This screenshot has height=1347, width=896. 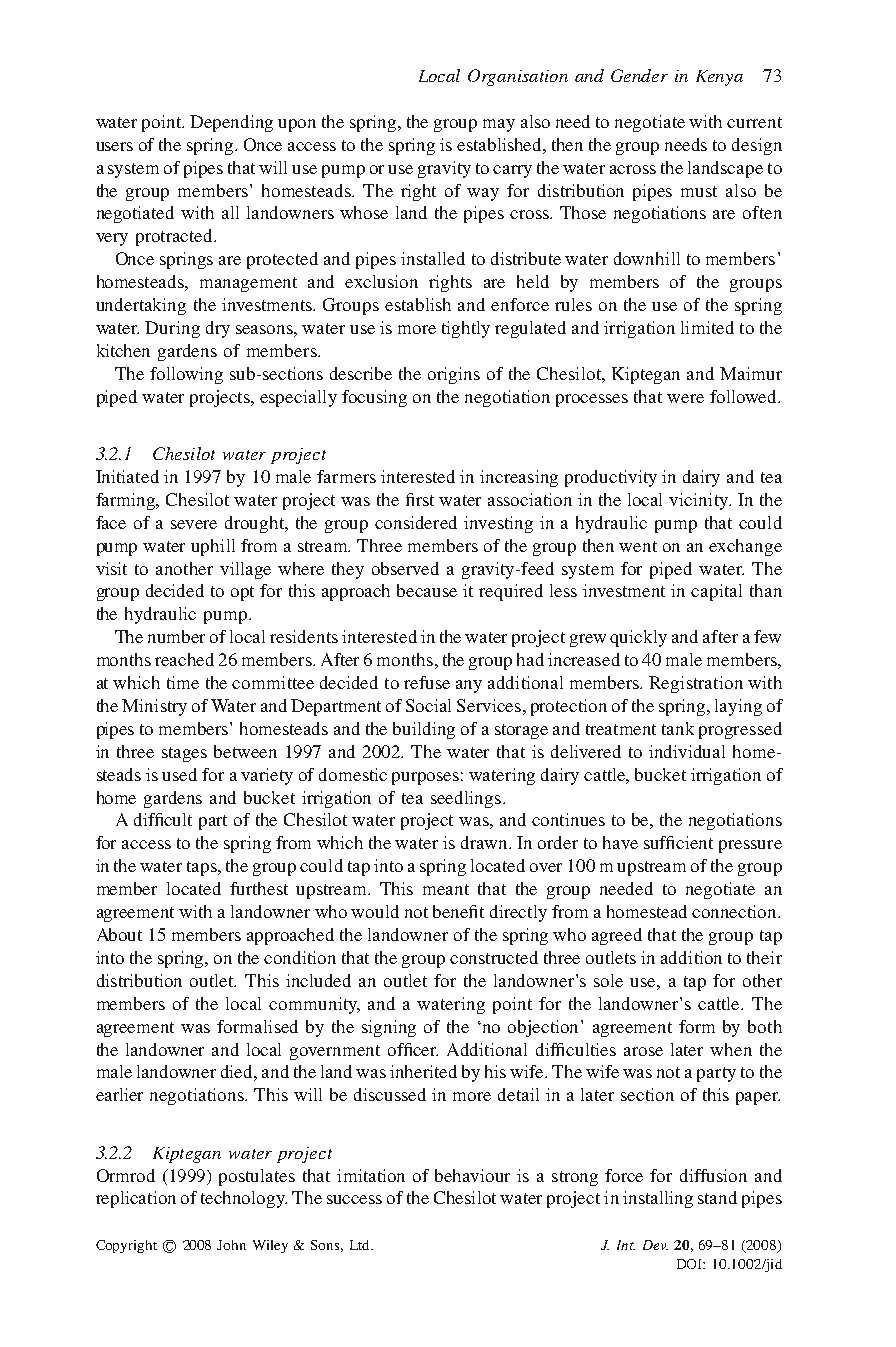 I want to click on reached, so click(x=184, y=659).
